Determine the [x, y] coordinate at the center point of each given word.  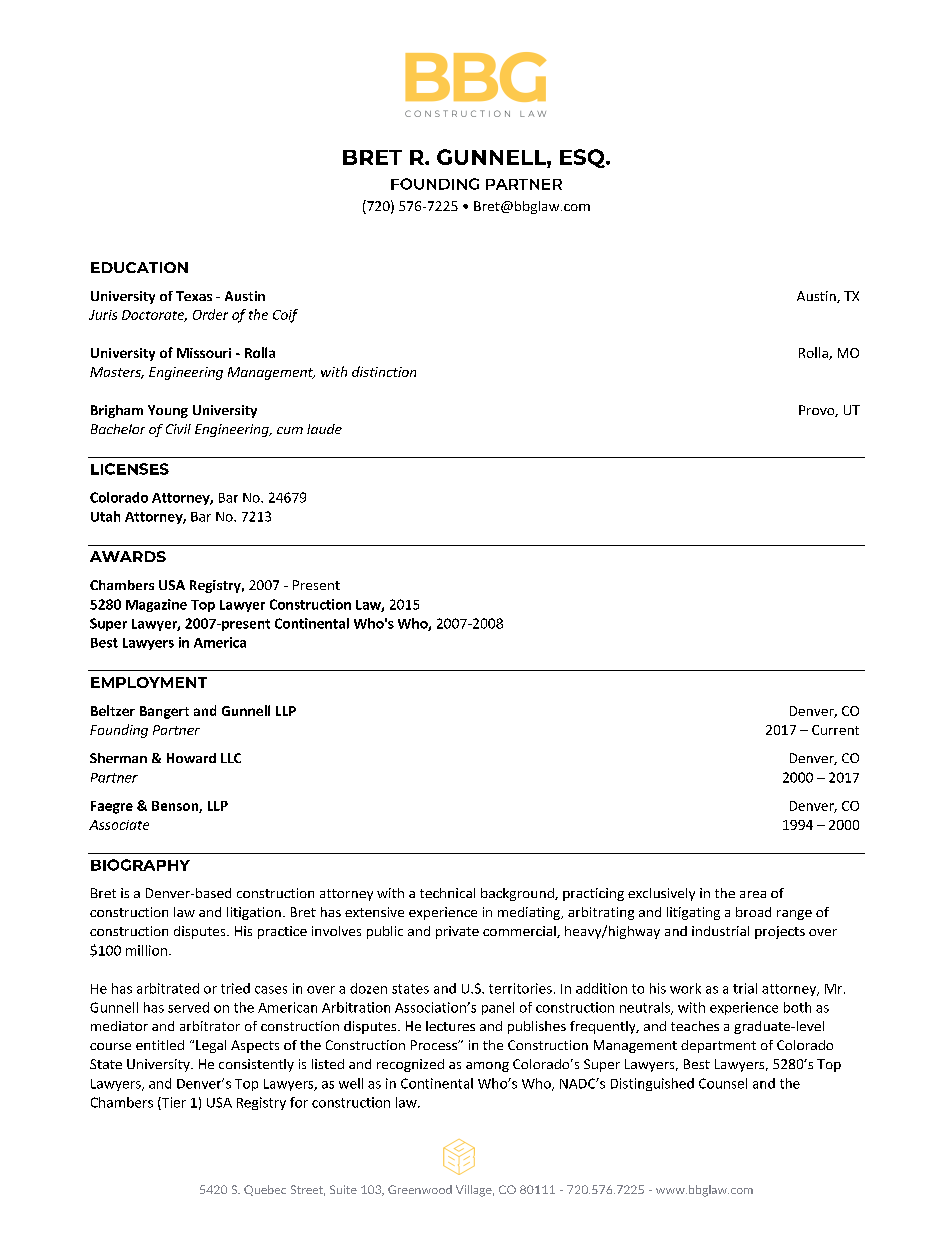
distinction [384, 371]
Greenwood [420, 1189]
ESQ [583, 158]
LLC [231, 758]
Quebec [265, 1190]
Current [835, 730]
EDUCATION [139, 267]
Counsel [723, 1083]
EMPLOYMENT [149, 682]
